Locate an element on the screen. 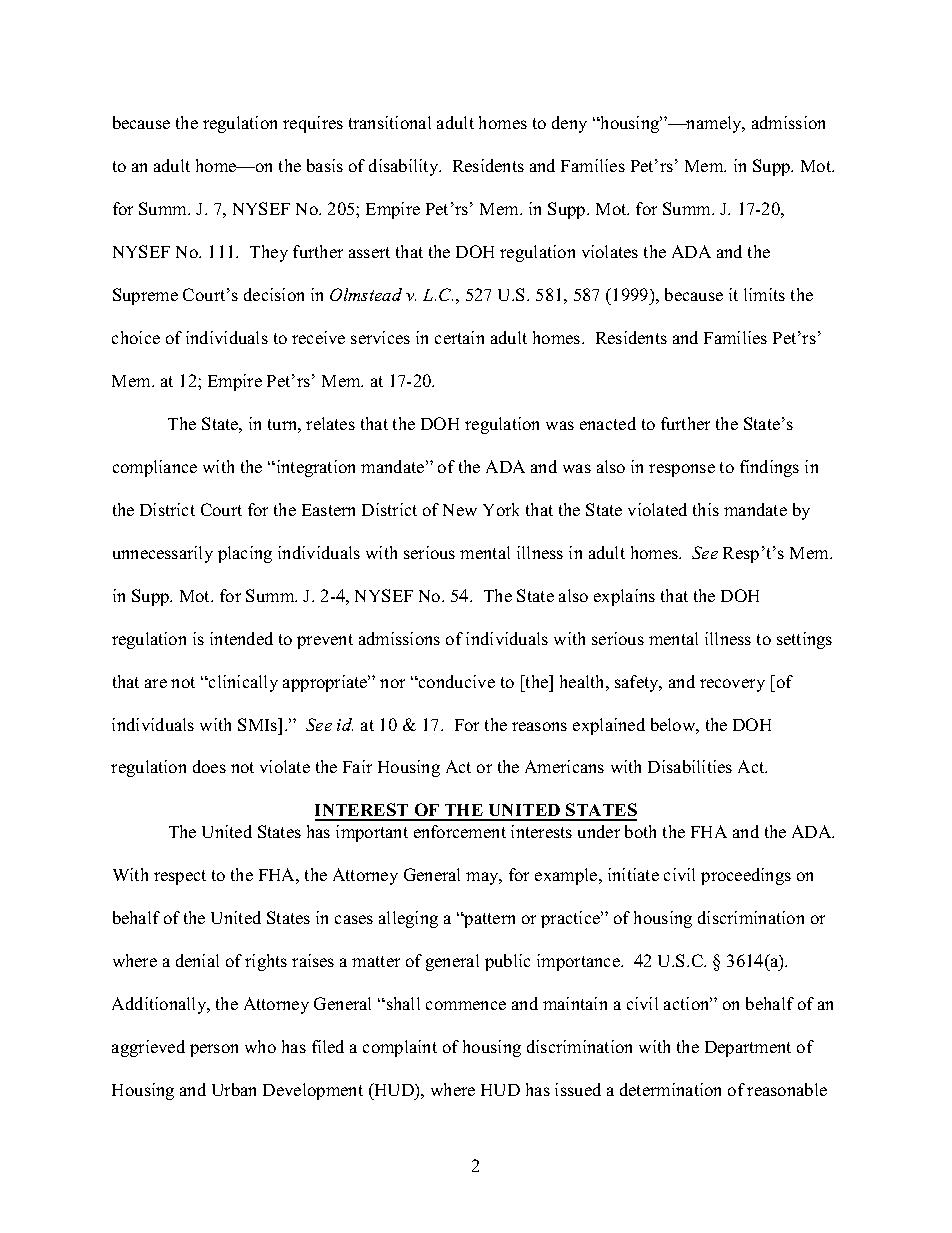 The height and width of the screenshot is (1233, 952). New is located at coordinates (460, 510).
